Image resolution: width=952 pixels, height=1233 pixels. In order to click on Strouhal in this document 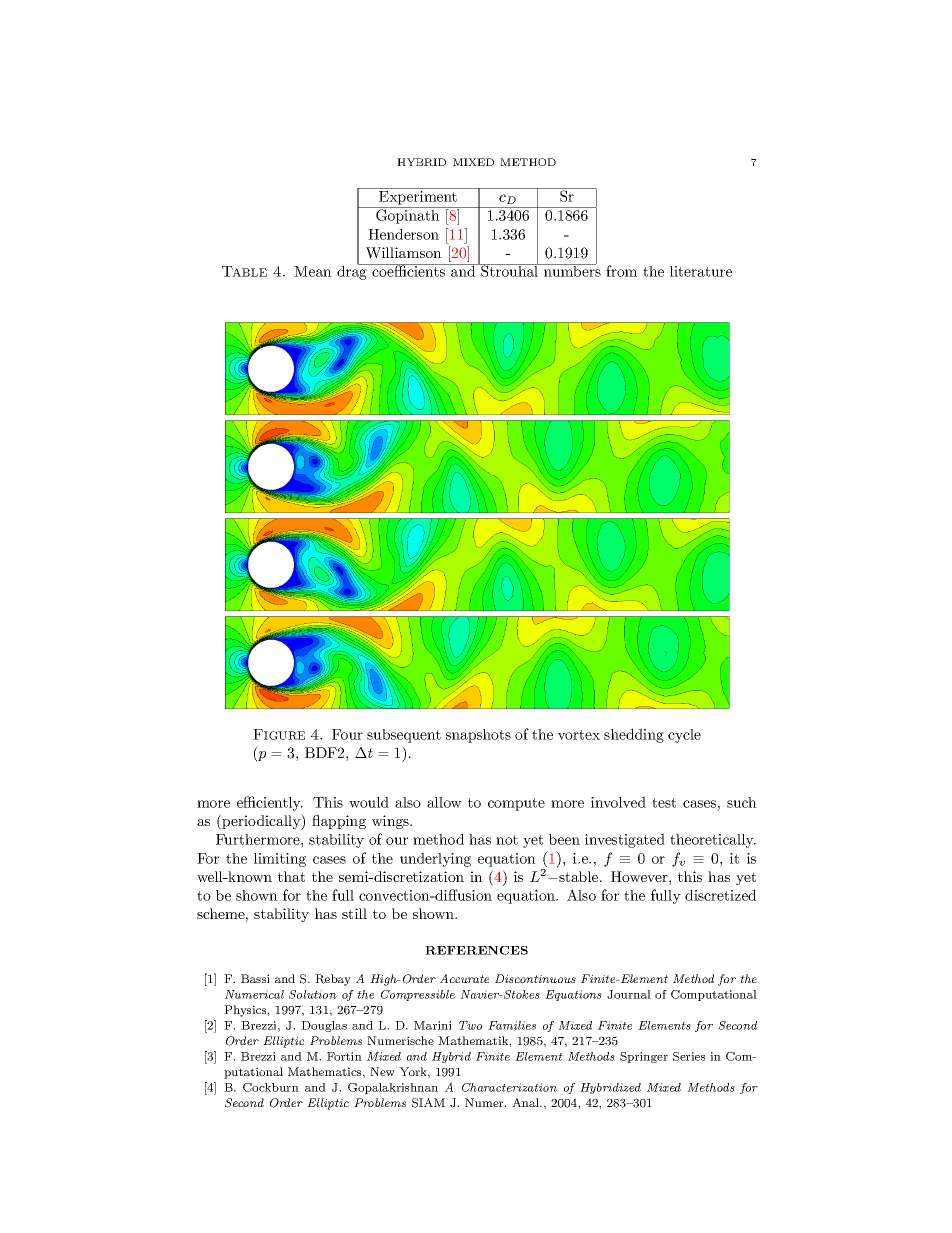, I will do `click(510, 270)`.
